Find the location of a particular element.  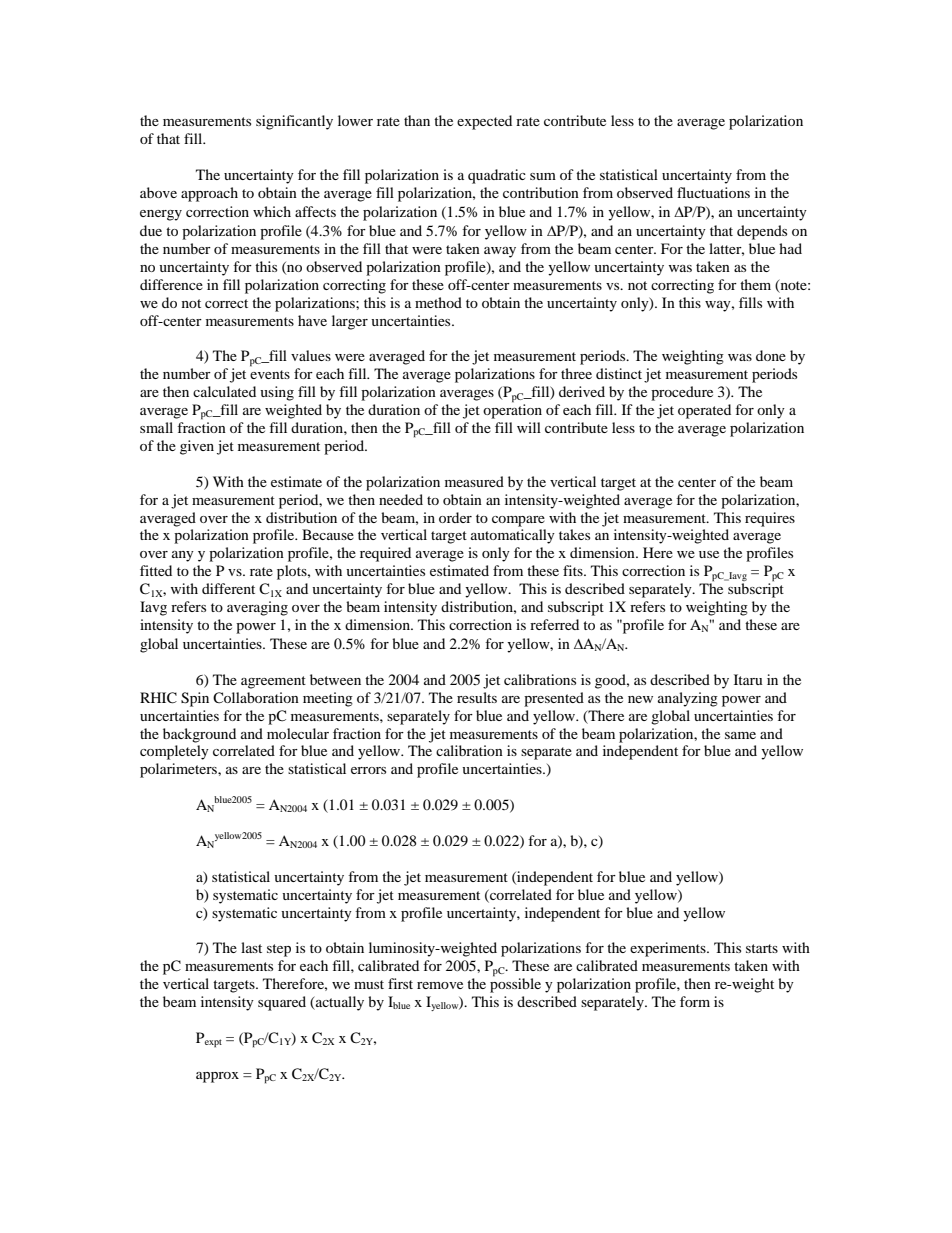

background is located at coordinates (199, 735).
